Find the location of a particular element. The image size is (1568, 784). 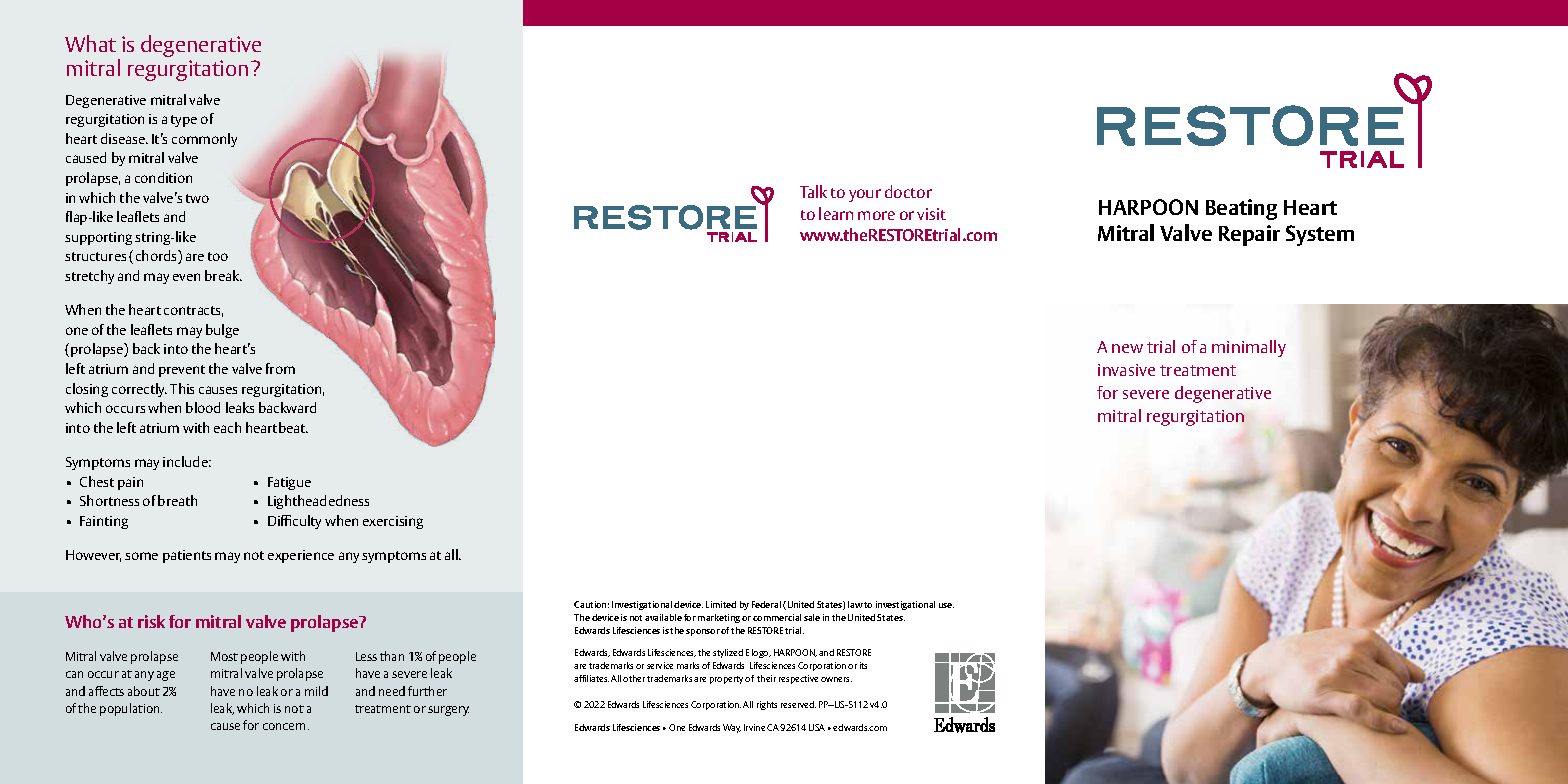

invasive is located at coordinates (1126, 370).
